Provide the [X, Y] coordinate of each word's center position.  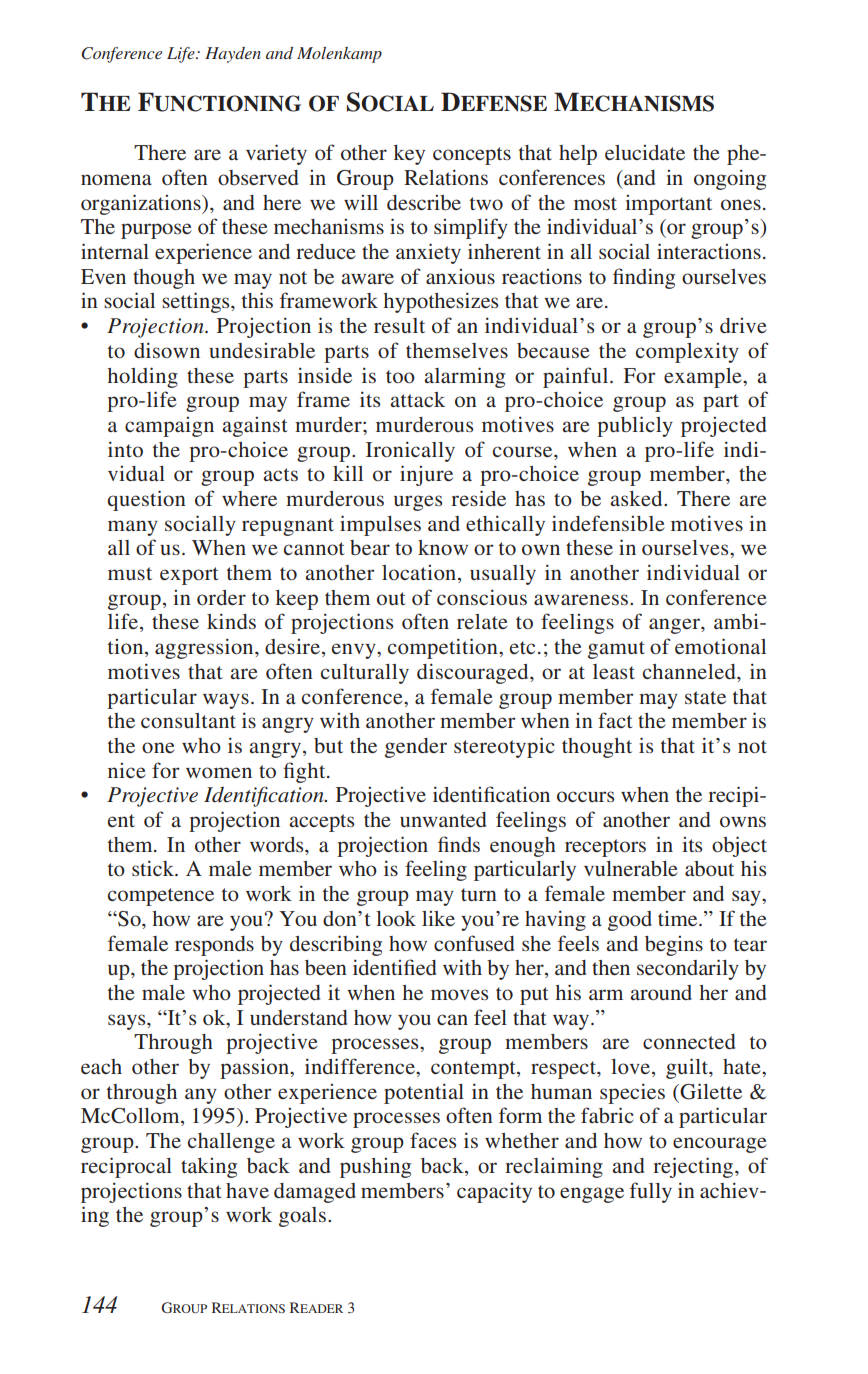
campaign [169, 427]
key [409, 155]
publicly [635, 426]
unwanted [443, 819]
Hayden [233, 55]
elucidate [645, 152]
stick [154, 868]
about [709, 868]
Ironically [410, 451]
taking [209, 1168]
